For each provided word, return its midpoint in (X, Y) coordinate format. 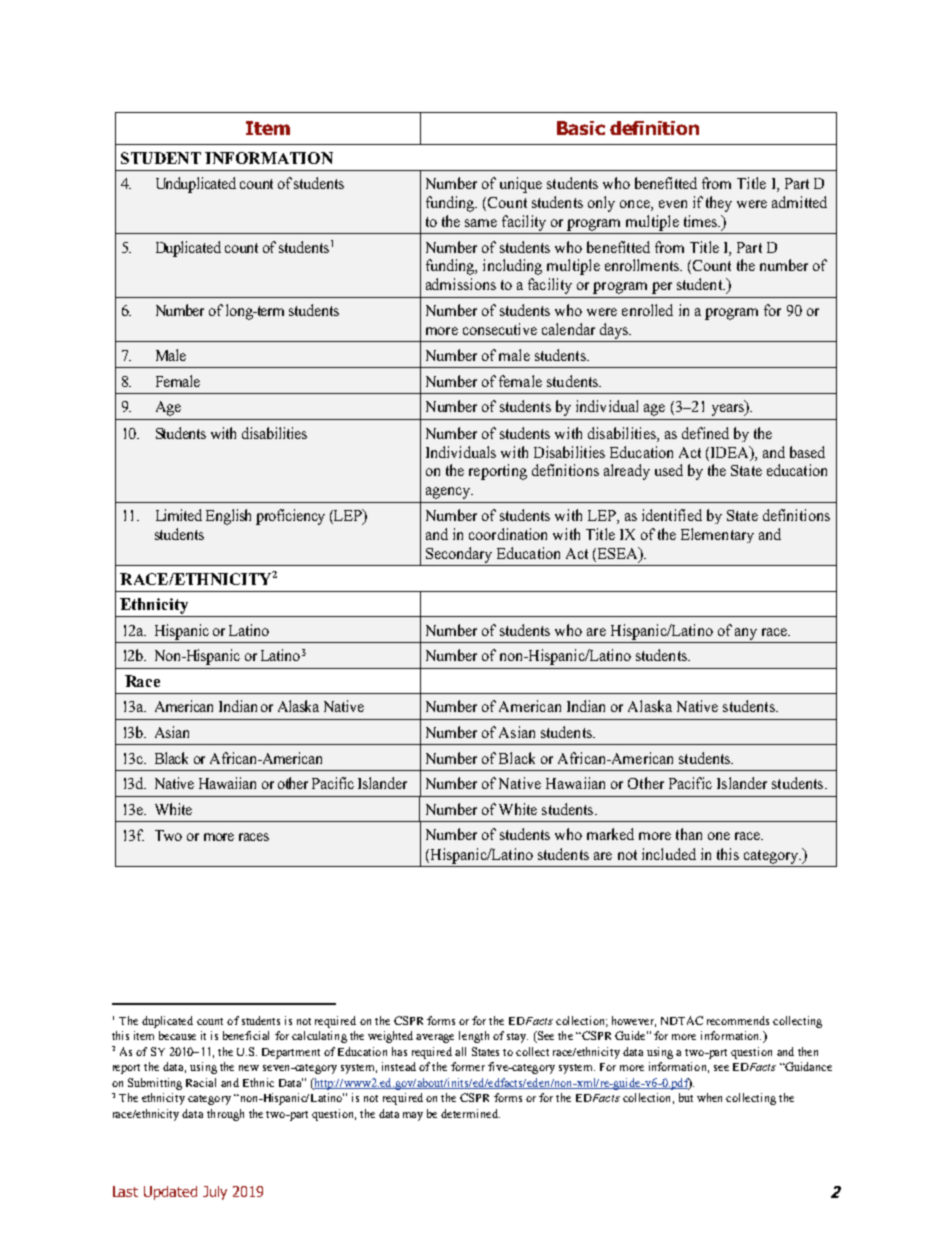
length (474, 1037)
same (481, 223)
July (215, 1193)
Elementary (717, 535)
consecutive (500, 329)
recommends (738, 1020)
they (719, 204)
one (719, 836)
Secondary (459, 555)
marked (610, 834)
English (228, 517)
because (177, 1035)
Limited (179, 515)
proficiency (290, 517)
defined (705, 433)
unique (521, 185)
